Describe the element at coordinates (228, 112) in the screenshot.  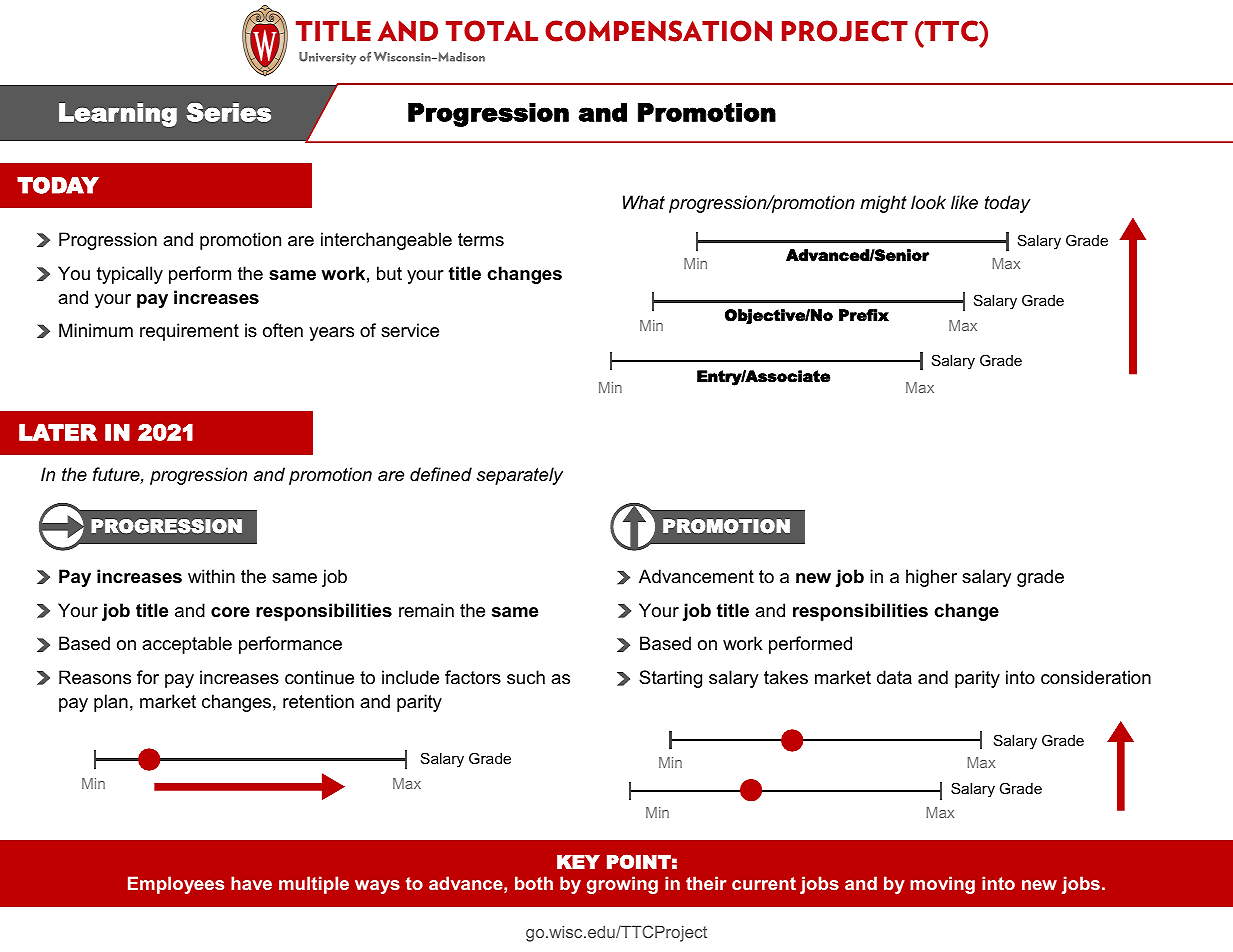
I see `Series` at that location.
